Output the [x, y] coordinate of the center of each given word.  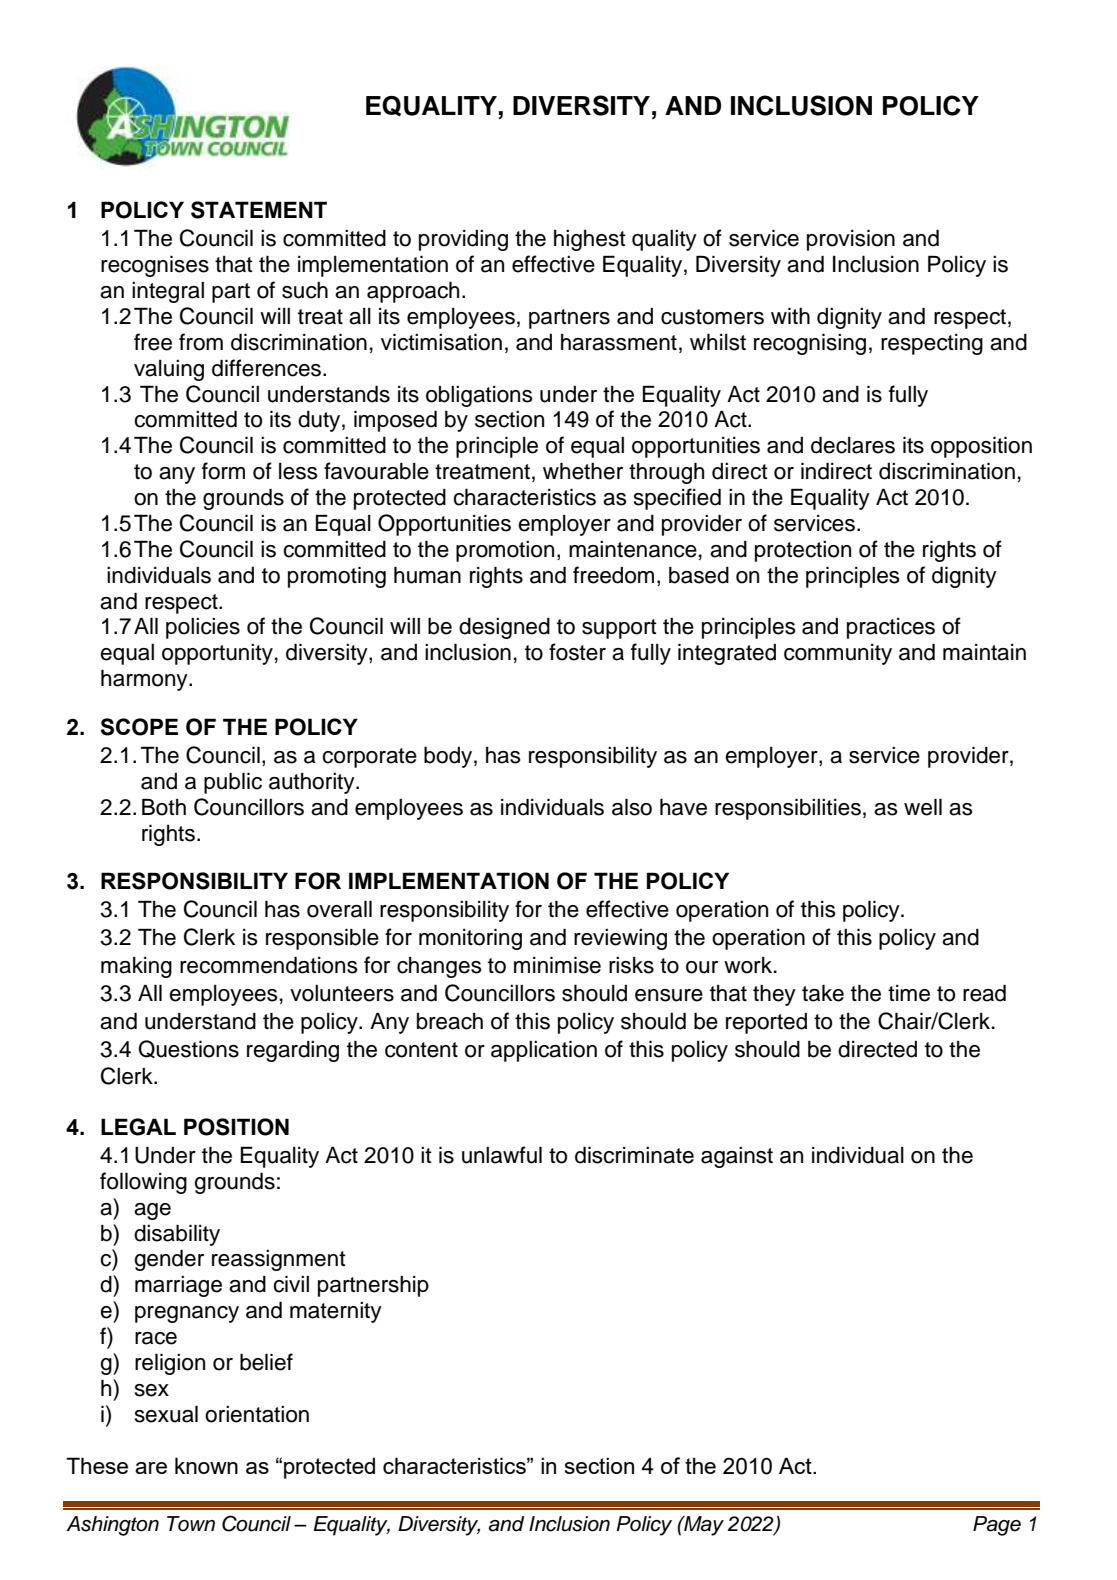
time [909, 993]
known [206, 1465]
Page [997, 1526]
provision [851, 240]
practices [891, 628]
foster [577, 652]
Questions [188, 1049]
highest [590, 240]
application [544, 1051]
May [703, 1526]
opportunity [217, 654]
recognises [155, 266]
